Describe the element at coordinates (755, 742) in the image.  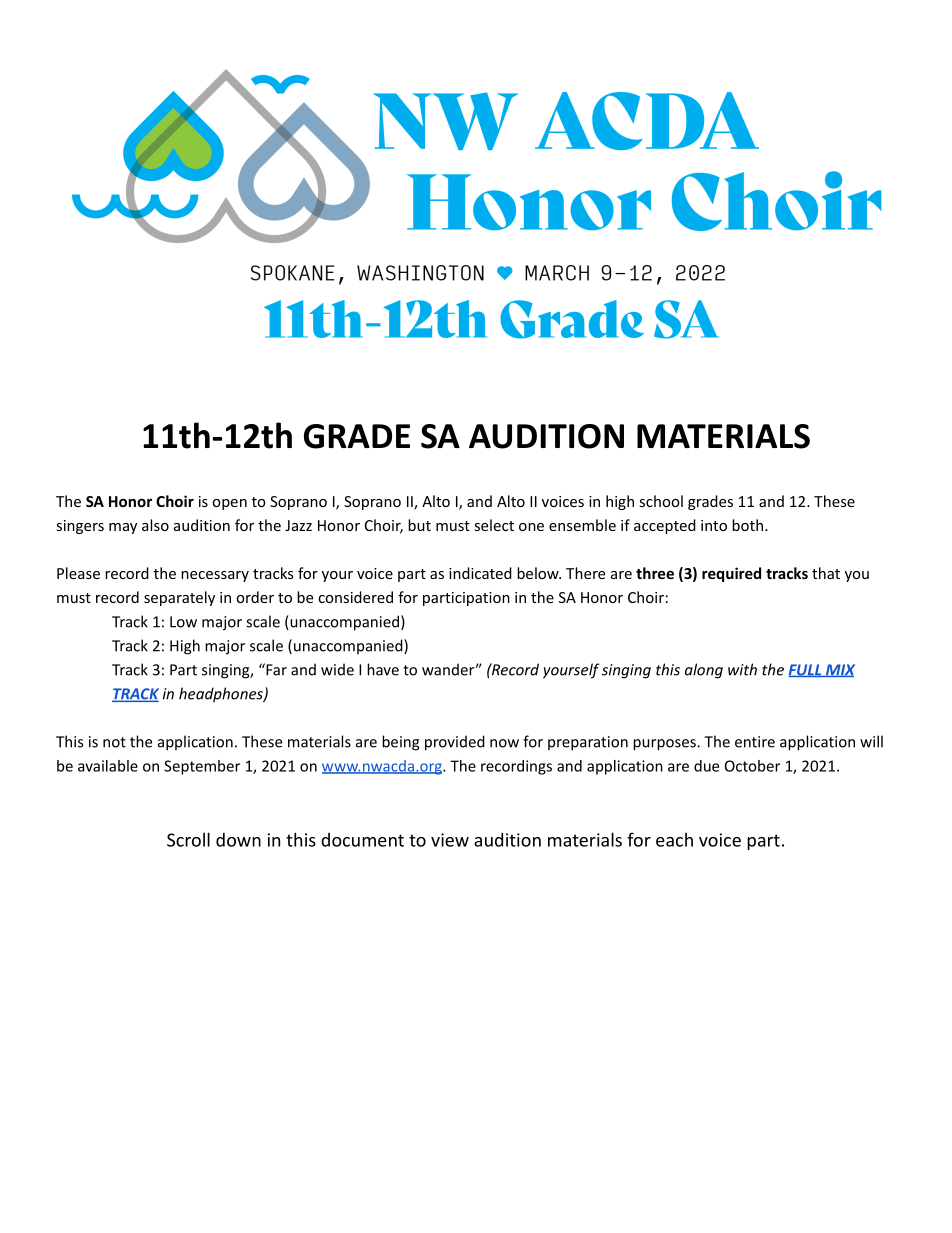
I see `entire` at that location.
